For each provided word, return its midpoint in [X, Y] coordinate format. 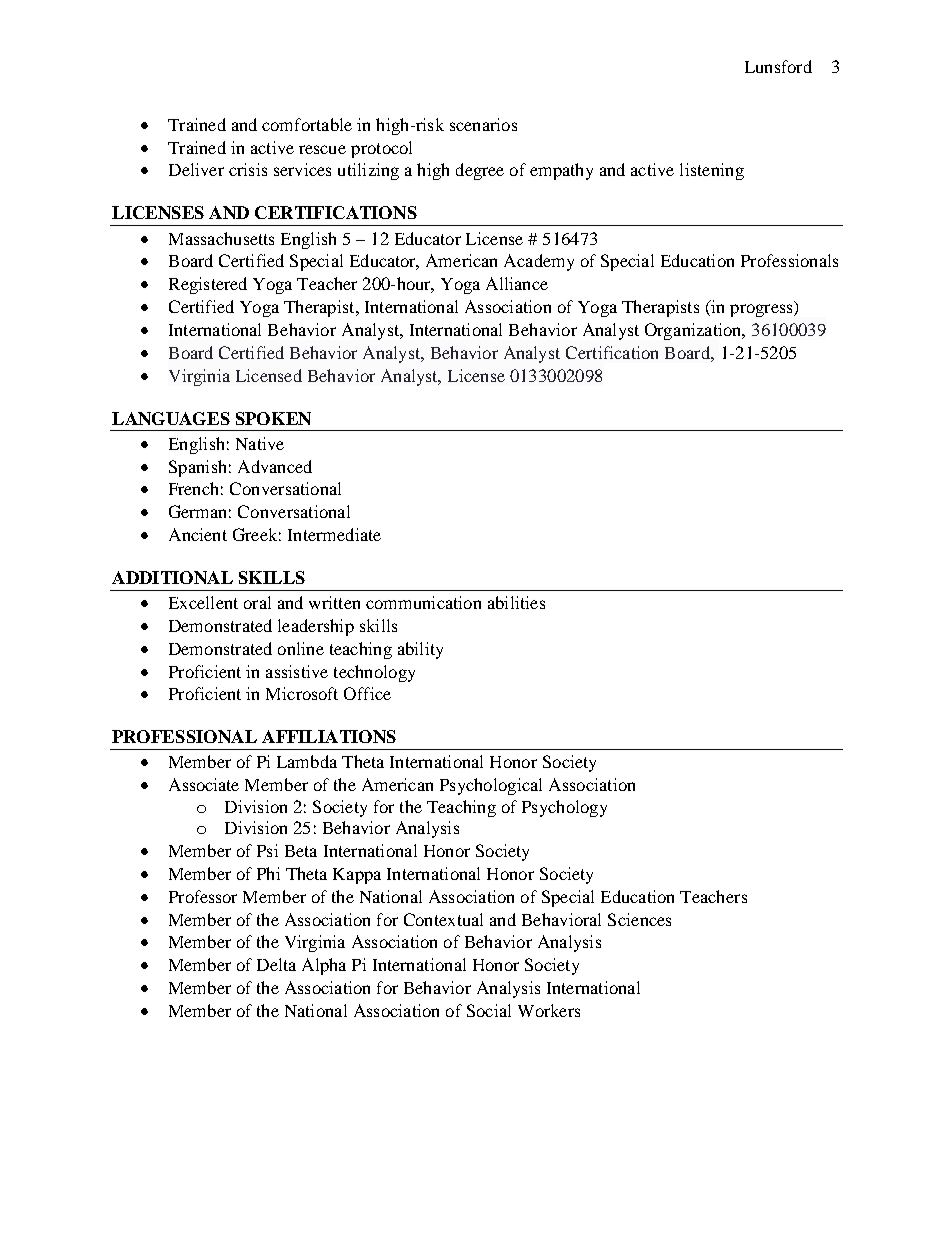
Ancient [198, 534]
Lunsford [778, 66]
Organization [694, 331]
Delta [276, 964]
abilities [516, 602]
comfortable [307, 124]
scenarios [483, 124]
